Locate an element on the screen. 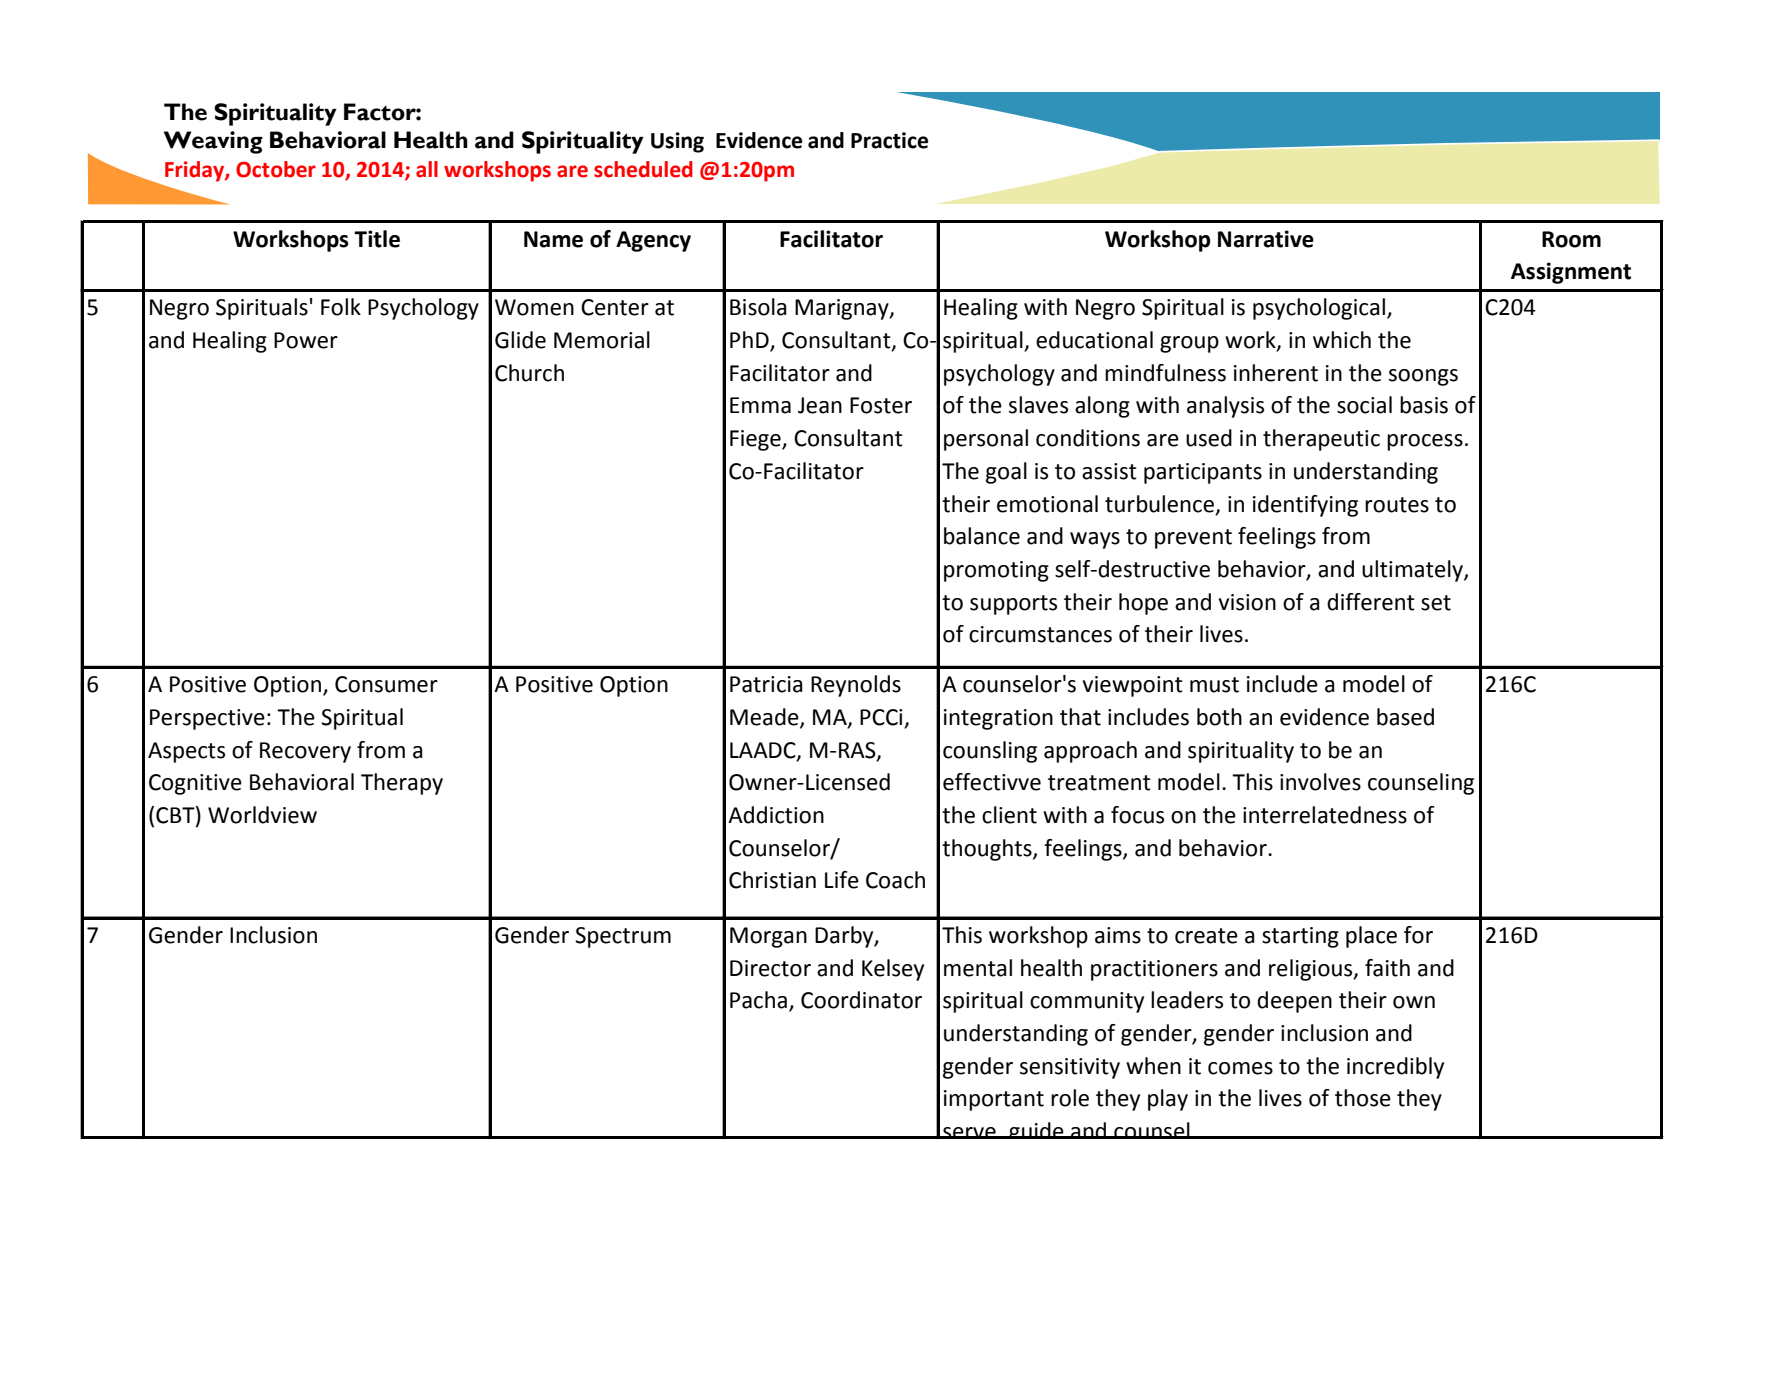  involves is located at coordinates (1320, 782).
